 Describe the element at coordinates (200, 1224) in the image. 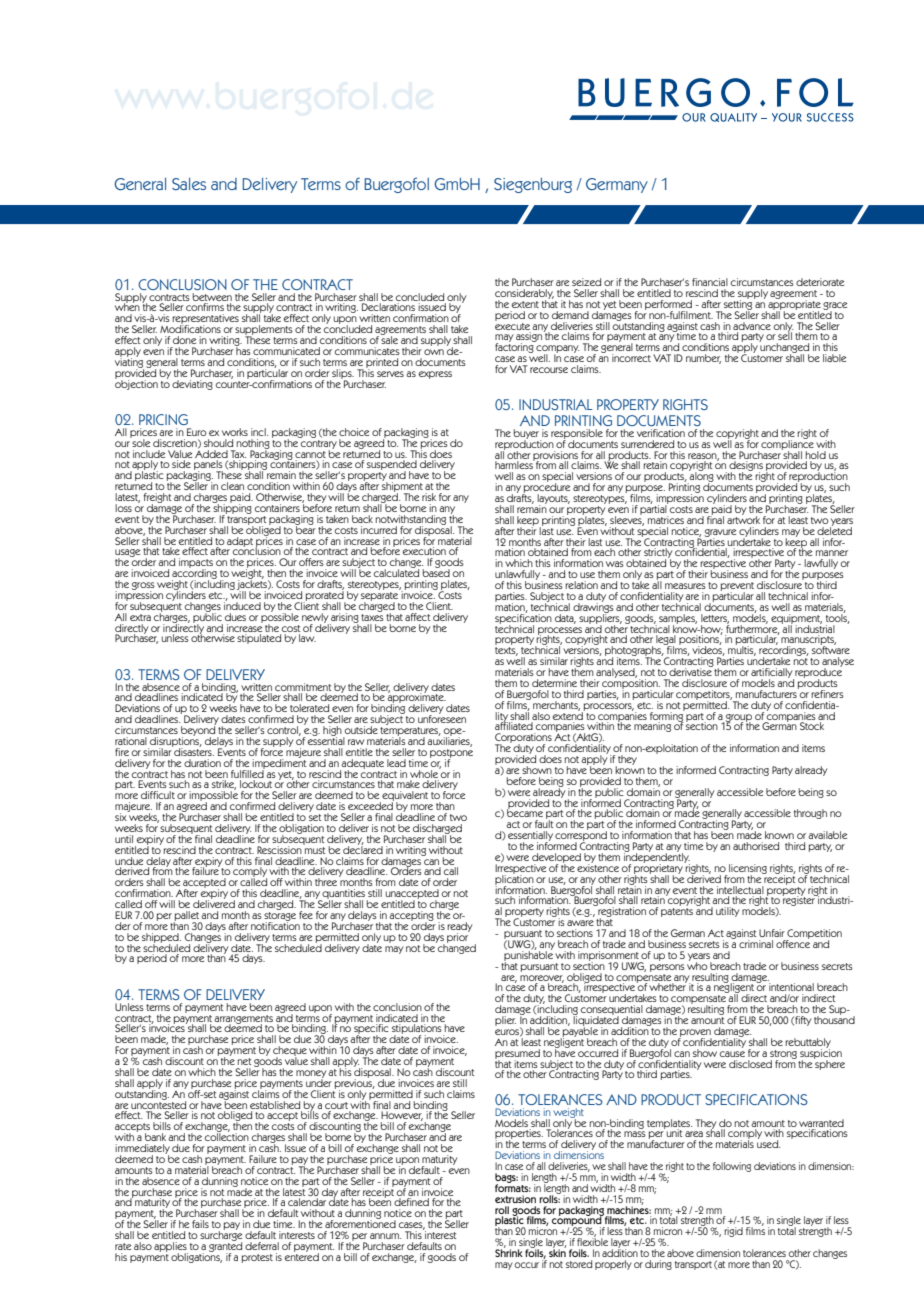

I see `fails` at that location.
